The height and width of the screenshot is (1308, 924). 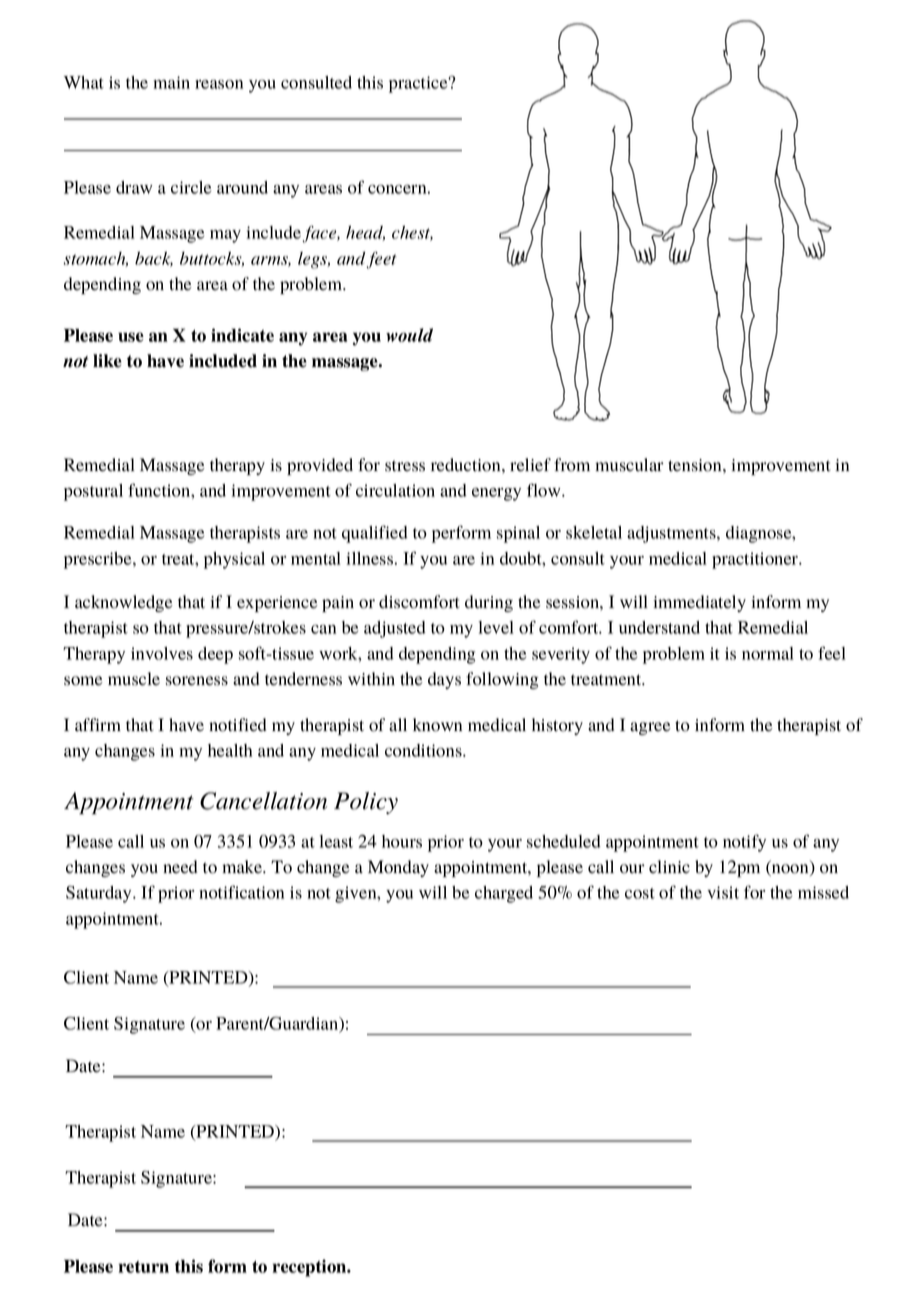 What do you see at coordinates (197, 681) in the screenshot?
I see `soreness` at bounding box center [197, 681].
